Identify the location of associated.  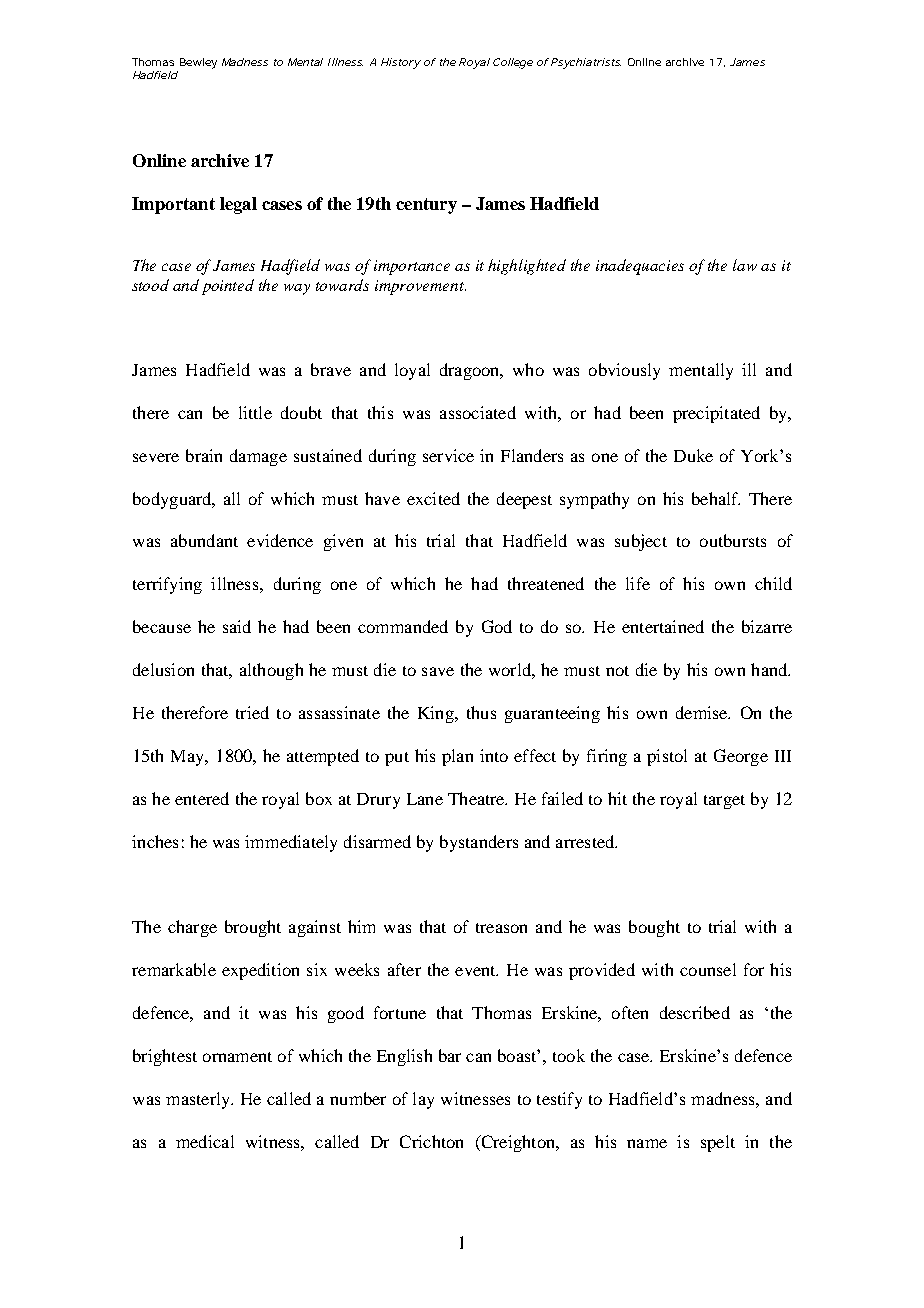
(478, 412).
